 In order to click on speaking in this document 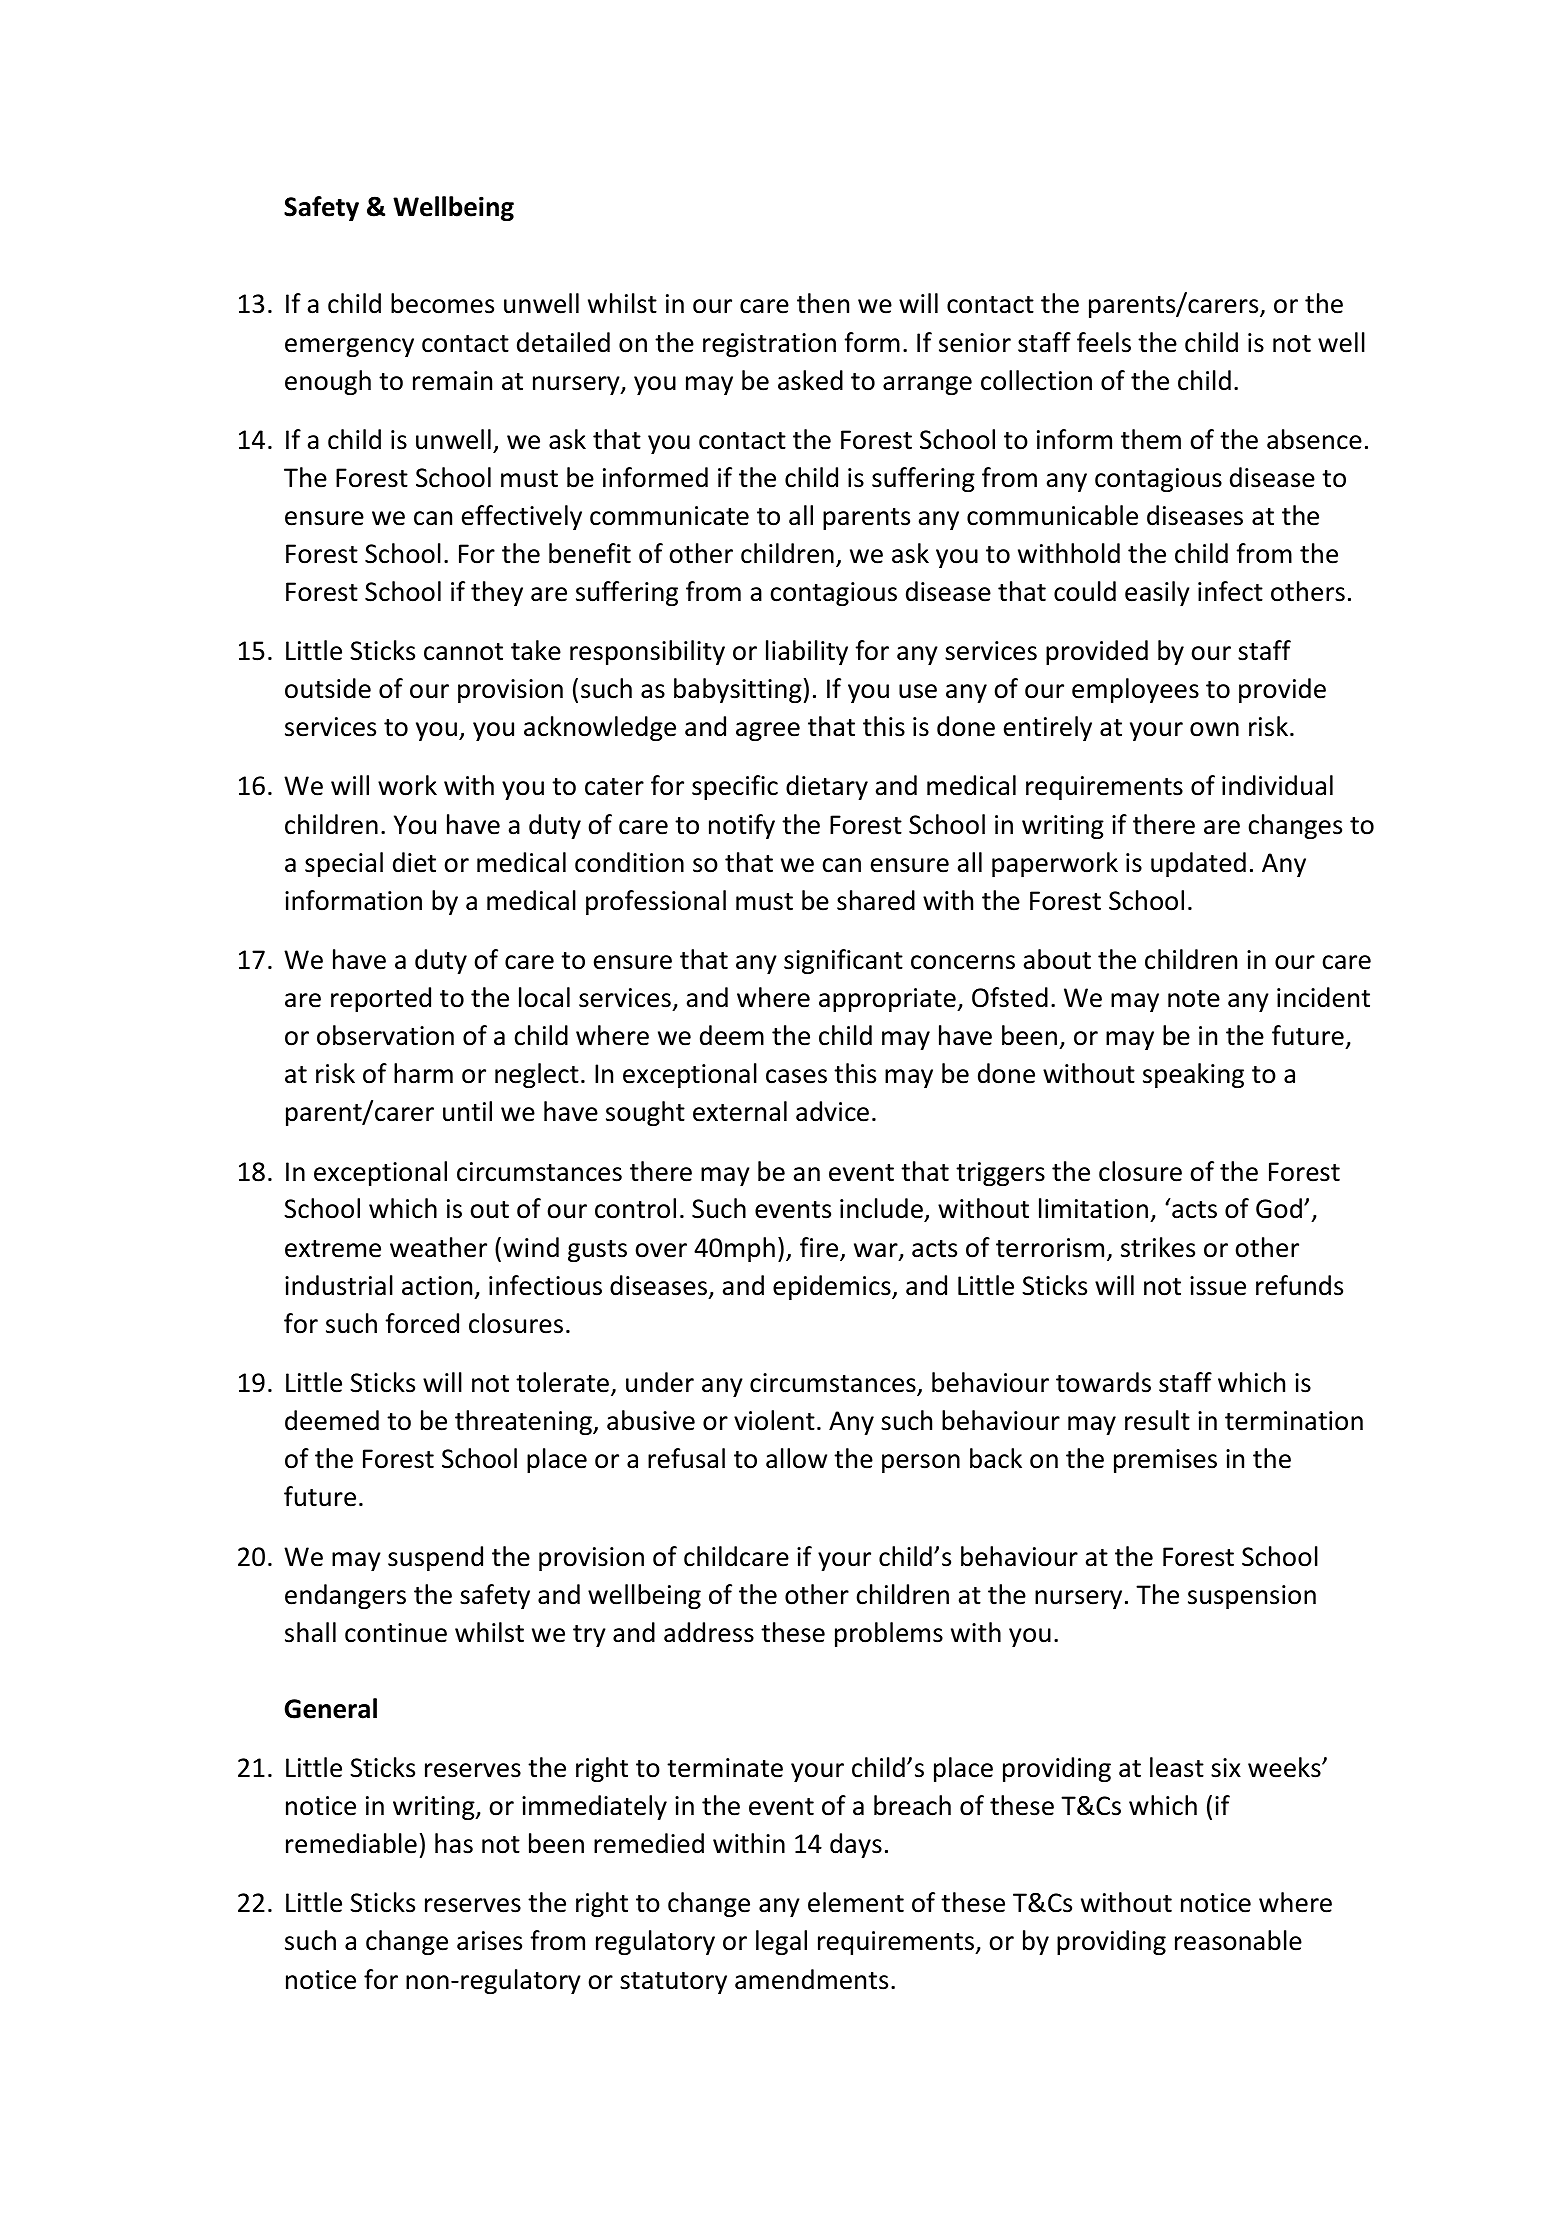, I will do `click(1193, 1075)`.
